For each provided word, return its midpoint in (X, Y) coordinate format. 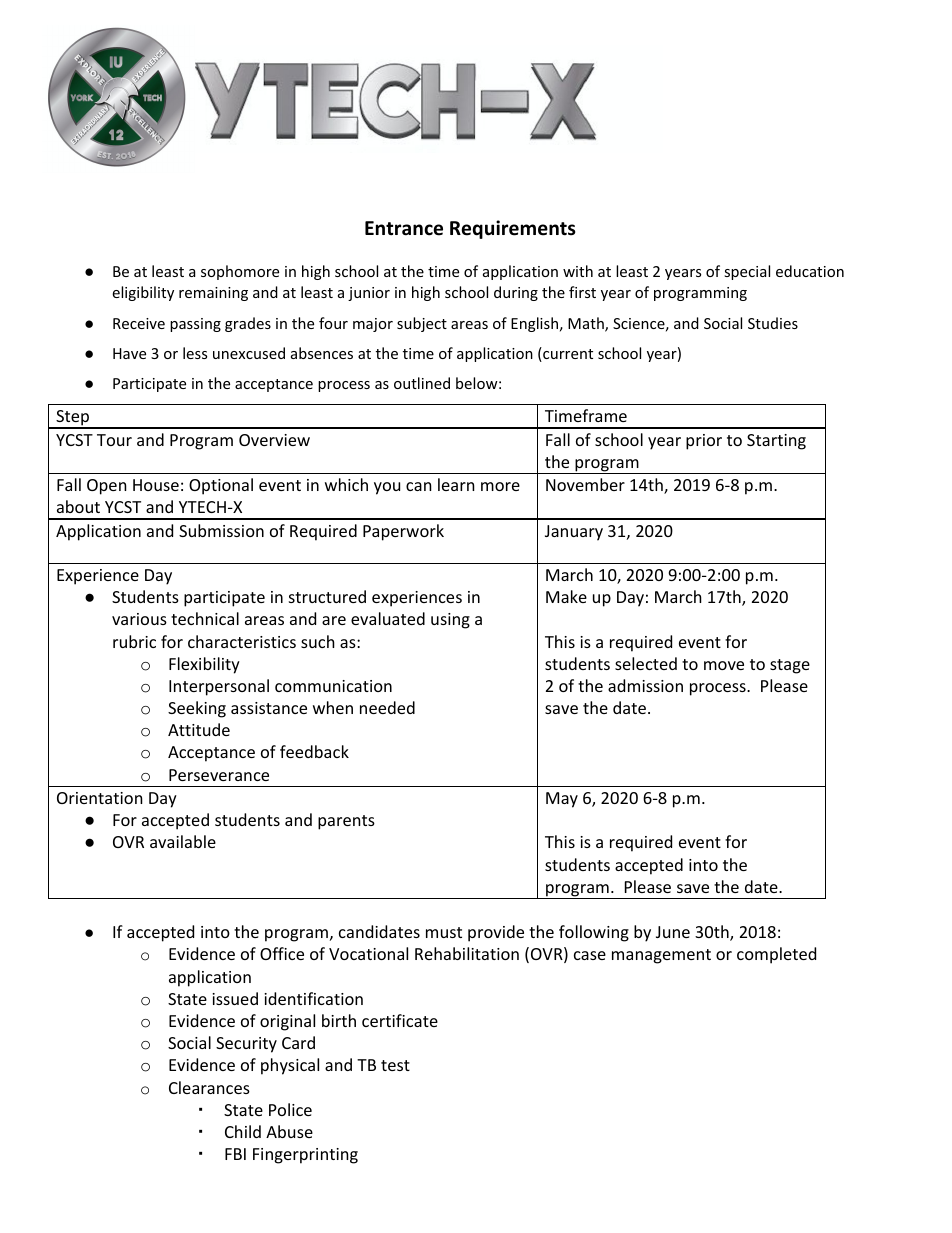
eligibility (143, 293)
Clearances (209, 1087)
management (661, 956)
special (747, 272)
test (395, 1065)
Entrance (404, 228)
